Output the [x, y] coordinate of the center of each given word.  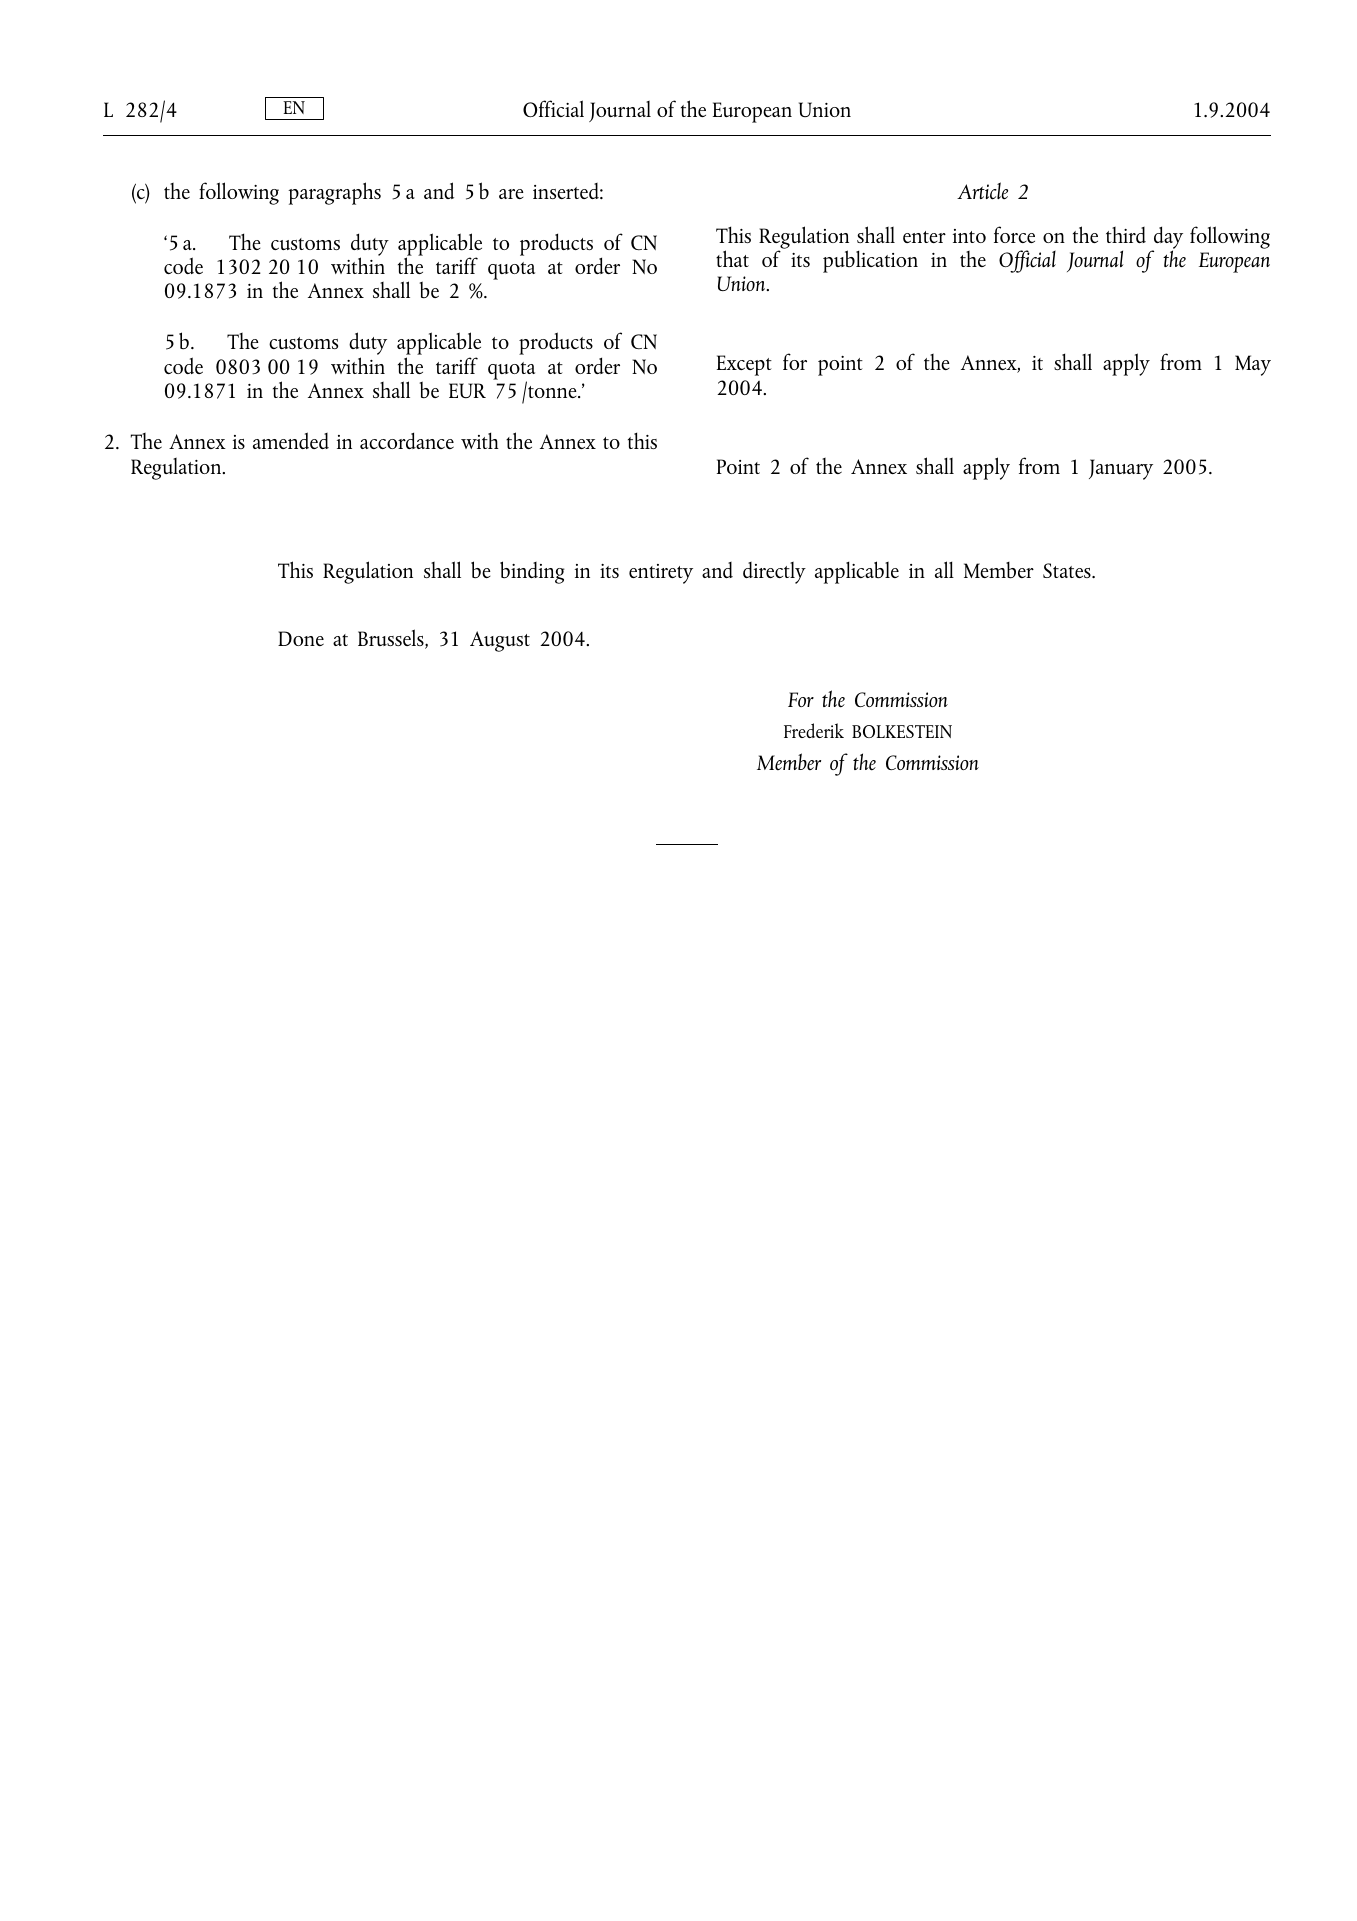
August [500, 641]
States [1068, 570]
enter [924, 237]
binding [532, 572]
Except [744, 365]
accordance [407, 440]
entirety [661, 574]
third [1126, 235]
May [1253, 365]
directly [774, 573]
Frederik [814, 730]
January [1121, 469]
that [732, 258]
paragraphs [334, 193]
